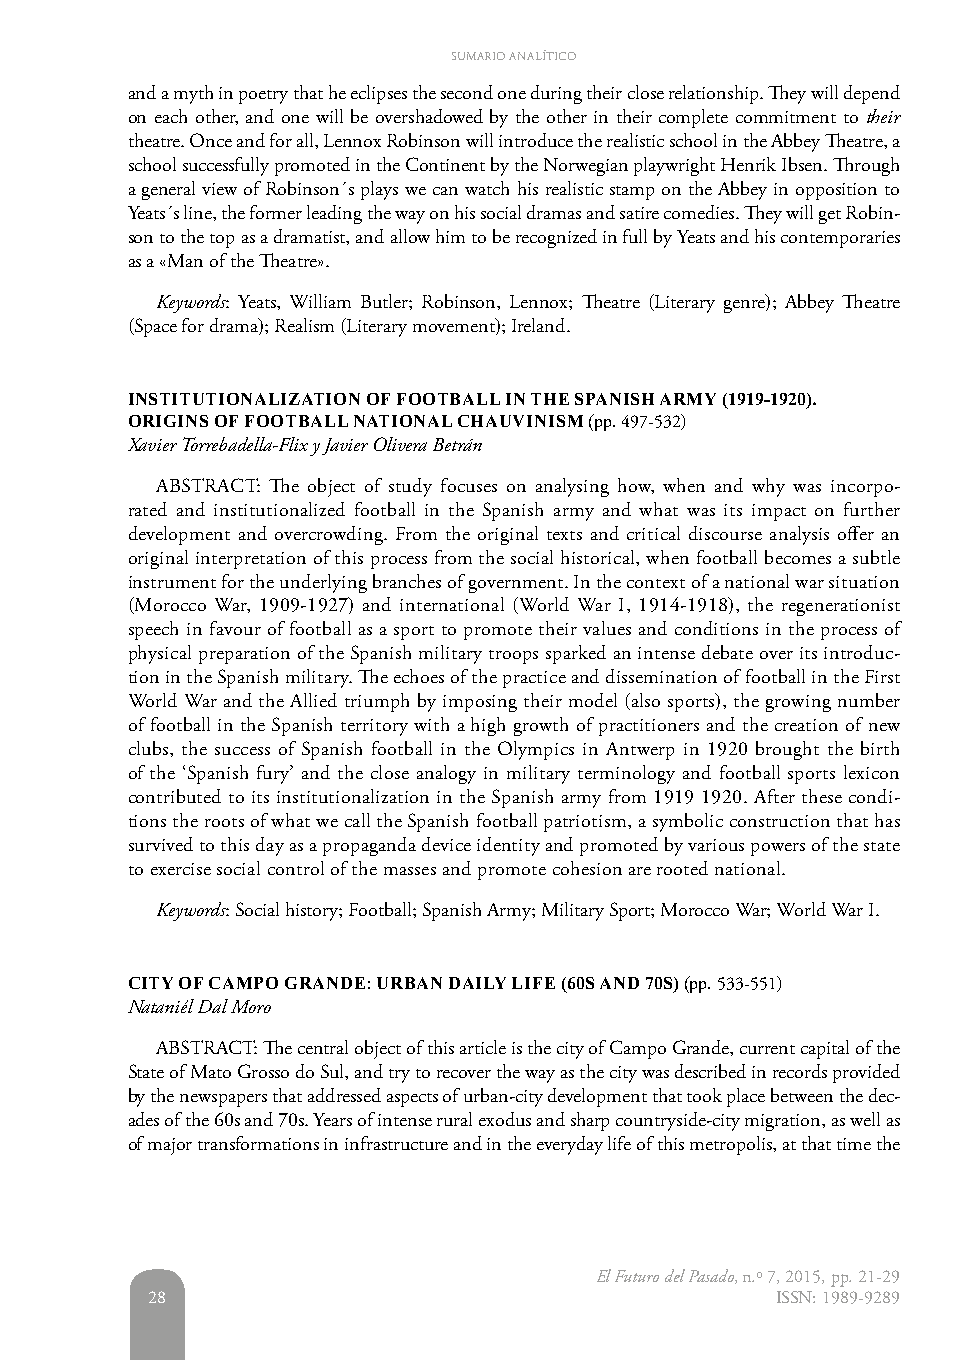 The image size is (964, 1360). What do you see at coordinates (556, 94) in the image?
I see `during` at bounding box center [556, 94].
